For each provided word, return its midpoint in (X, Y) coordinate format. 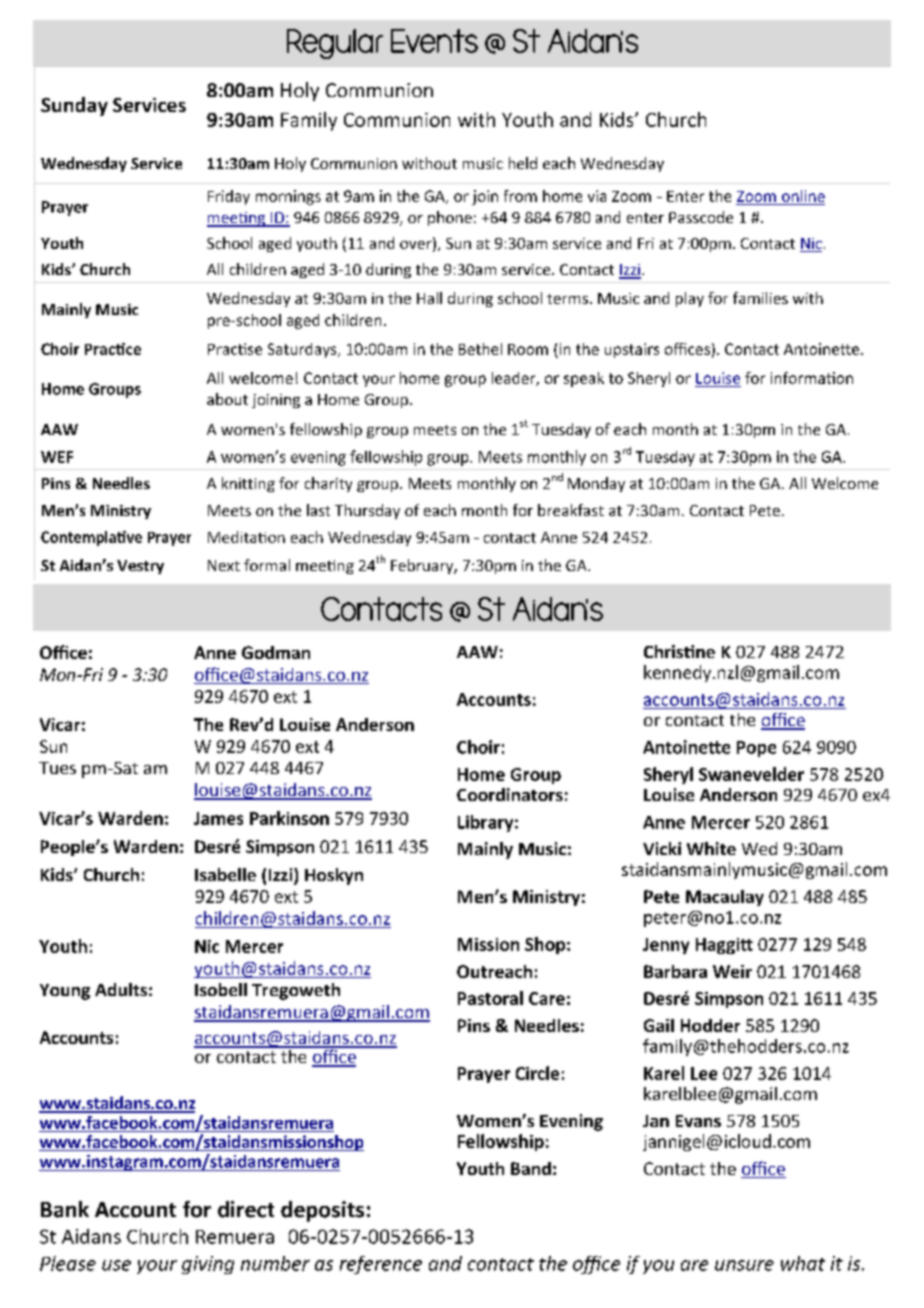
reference (381, 1265)
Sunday (74, 106)
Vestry (140, 567)
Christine (679, 651)
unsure (744, 1265)
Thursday (367, 511)
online (803, 196)
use (116, 1265)
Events (434, 41)
